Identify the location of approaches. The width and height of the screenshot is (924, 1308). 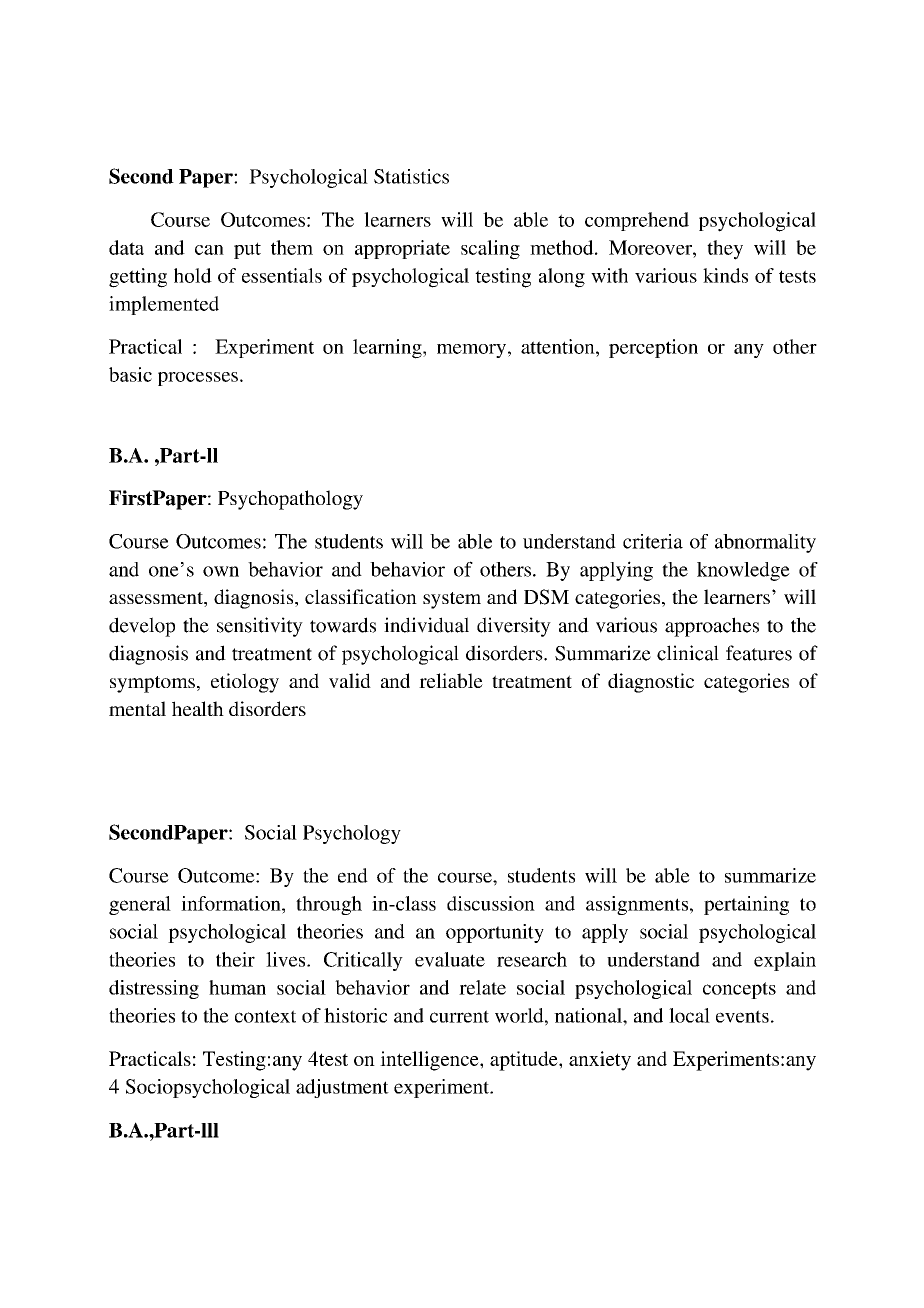
(712, 627).
